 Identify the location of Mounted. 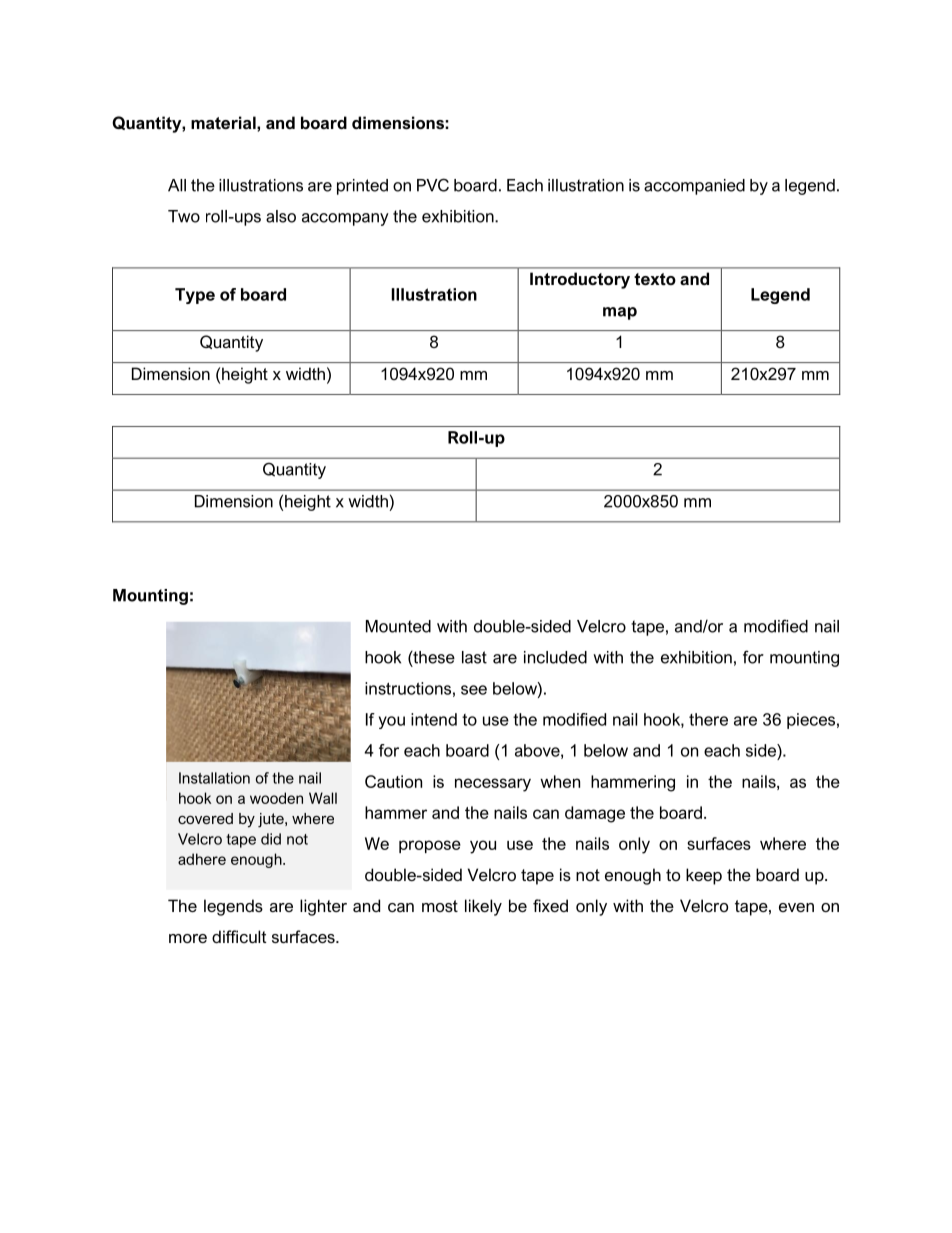
(398, 626).
